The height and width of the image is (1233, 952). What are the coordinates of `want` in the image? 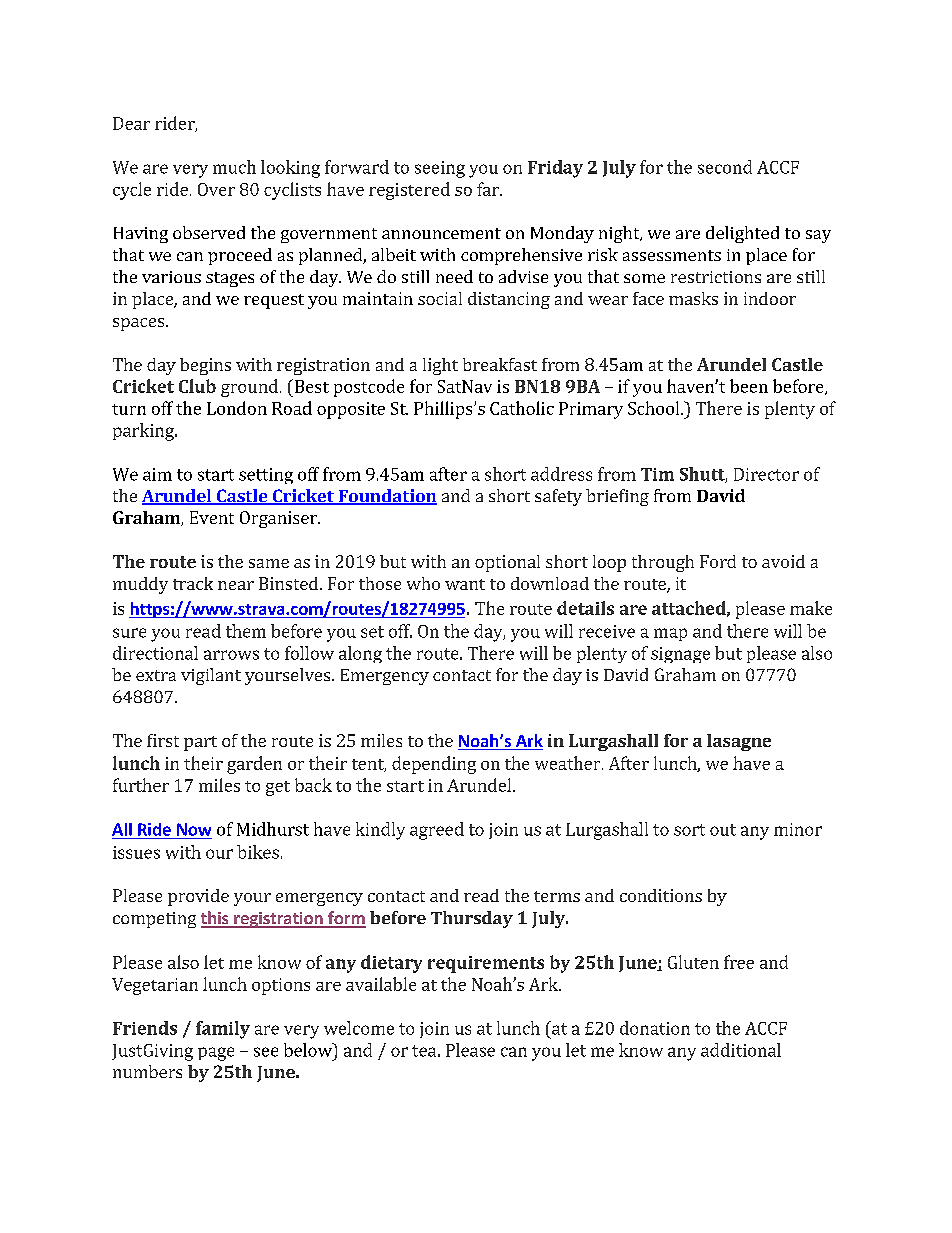 It's located at (465, 584).
